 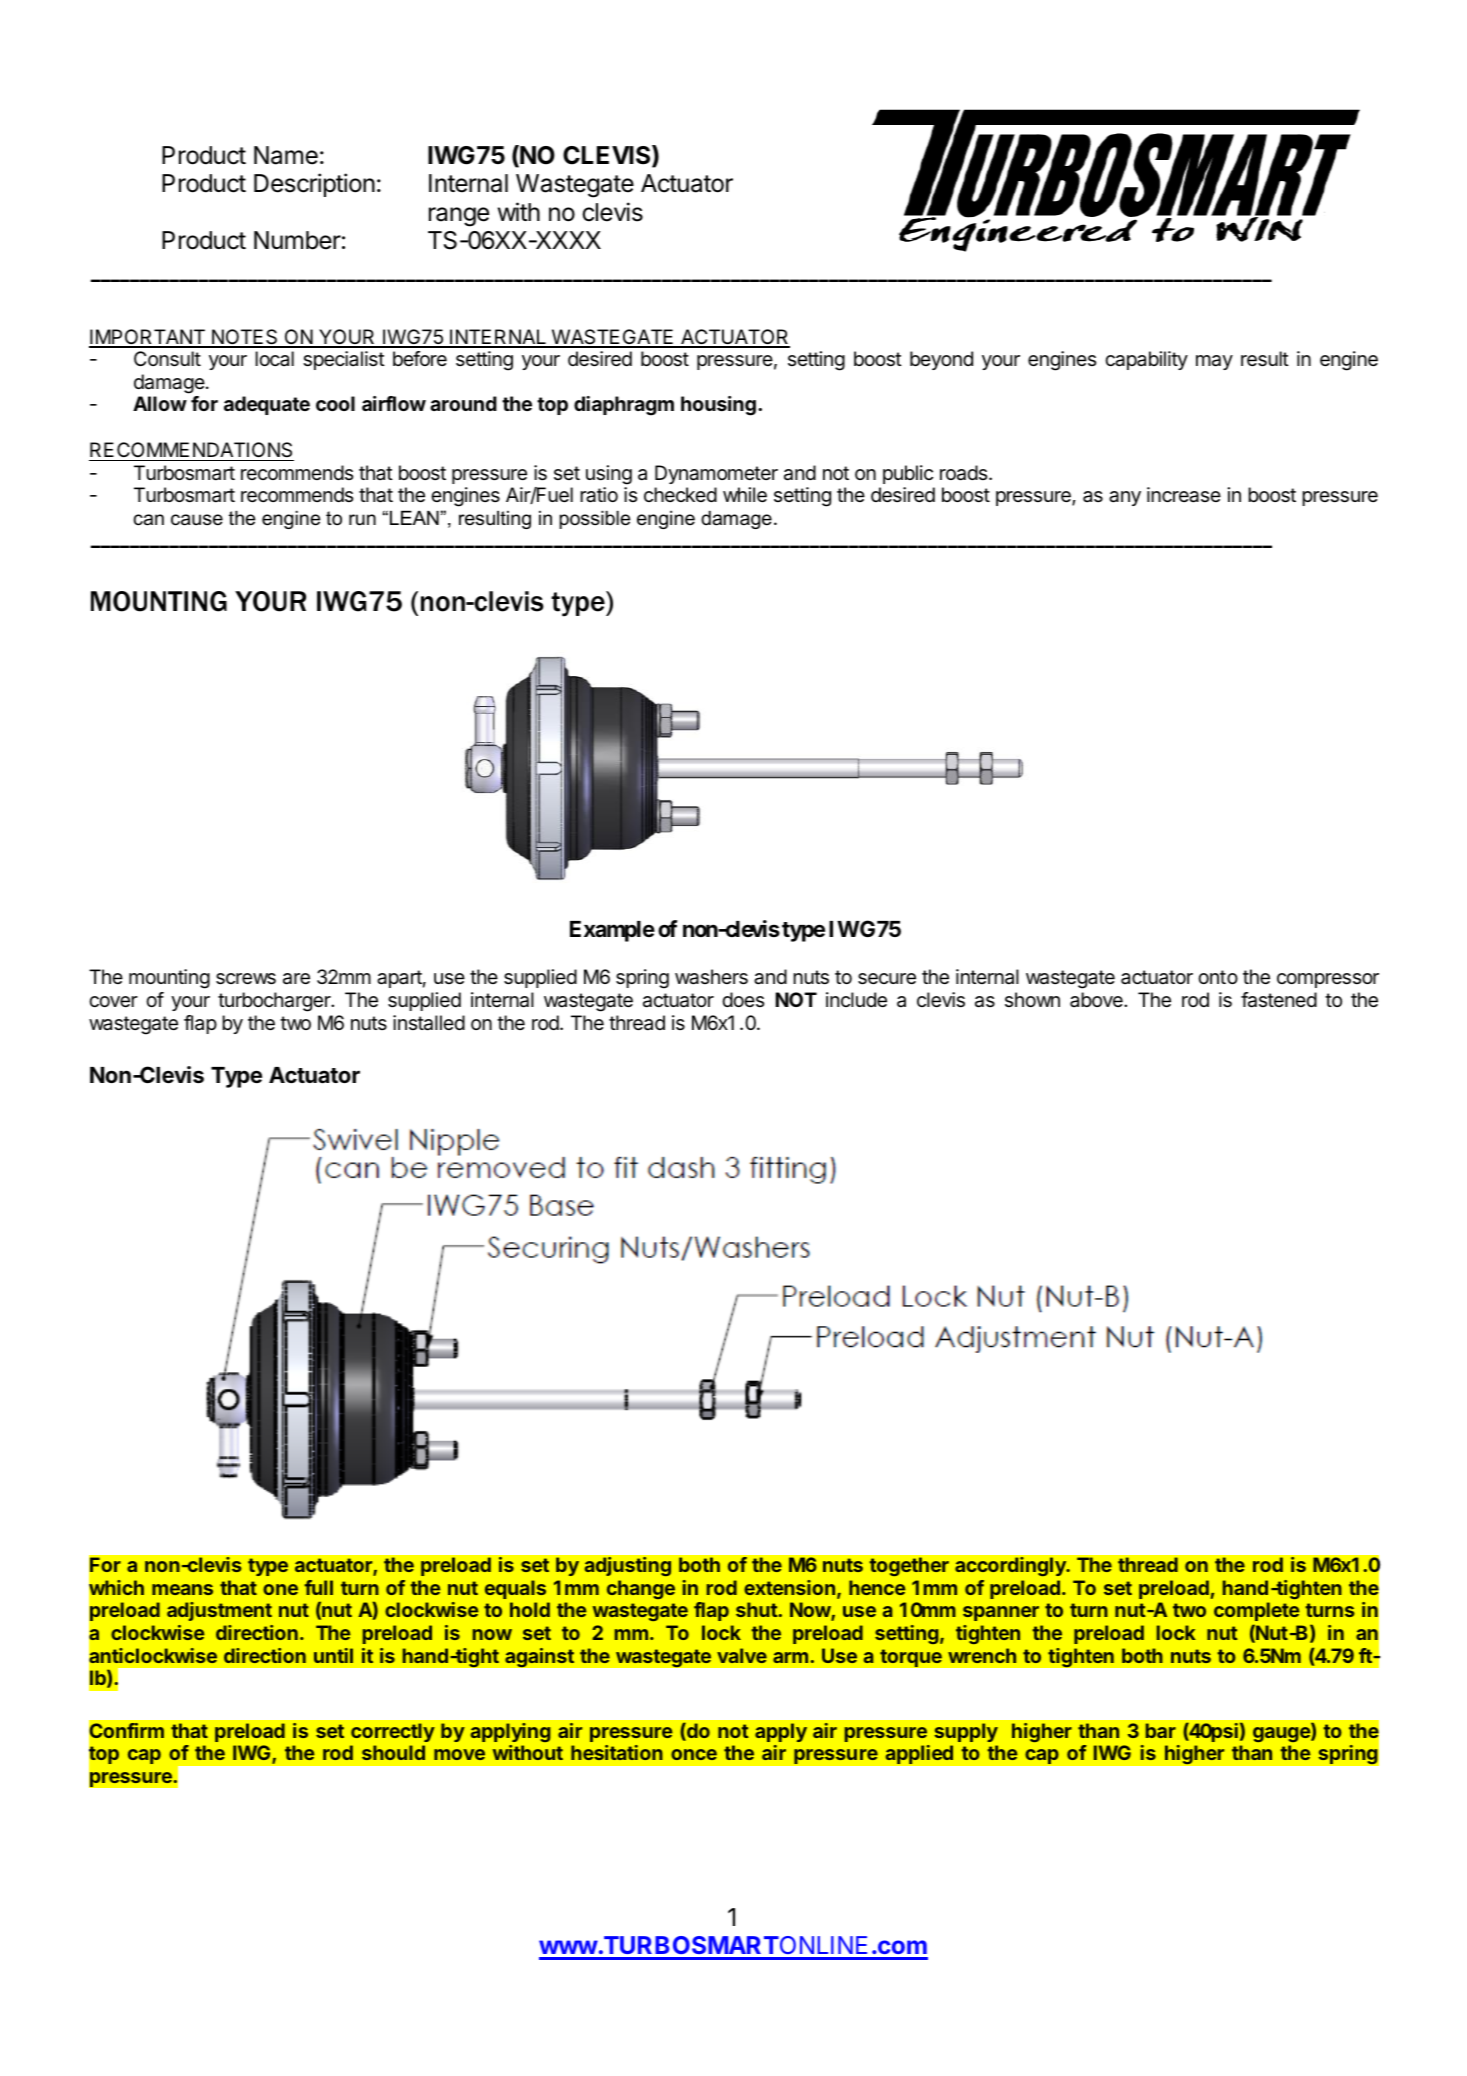 I want to click on bar, so click(x=1161, y=1730).
